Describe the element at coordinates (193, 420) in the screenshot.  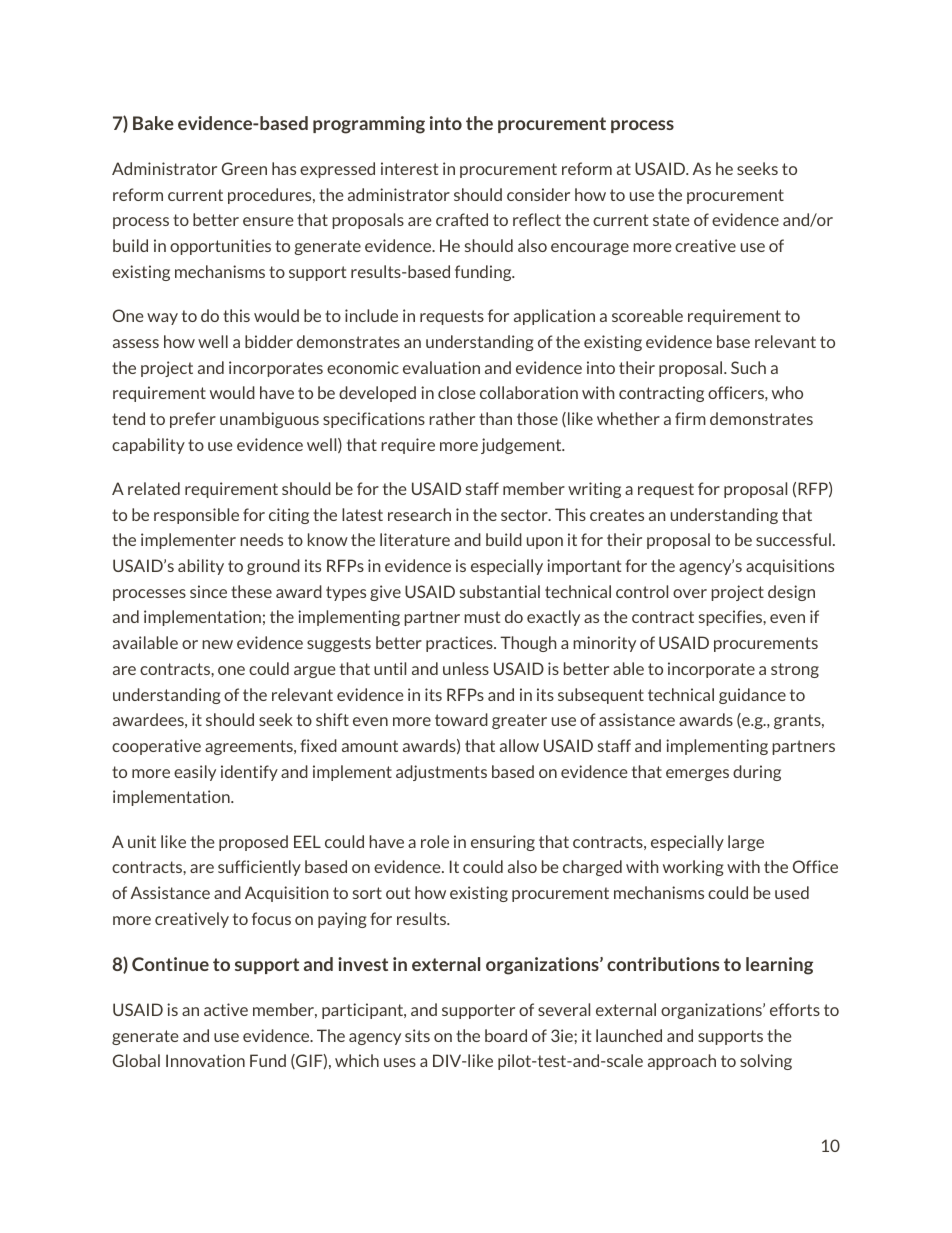
I see `prefer` at that location.
